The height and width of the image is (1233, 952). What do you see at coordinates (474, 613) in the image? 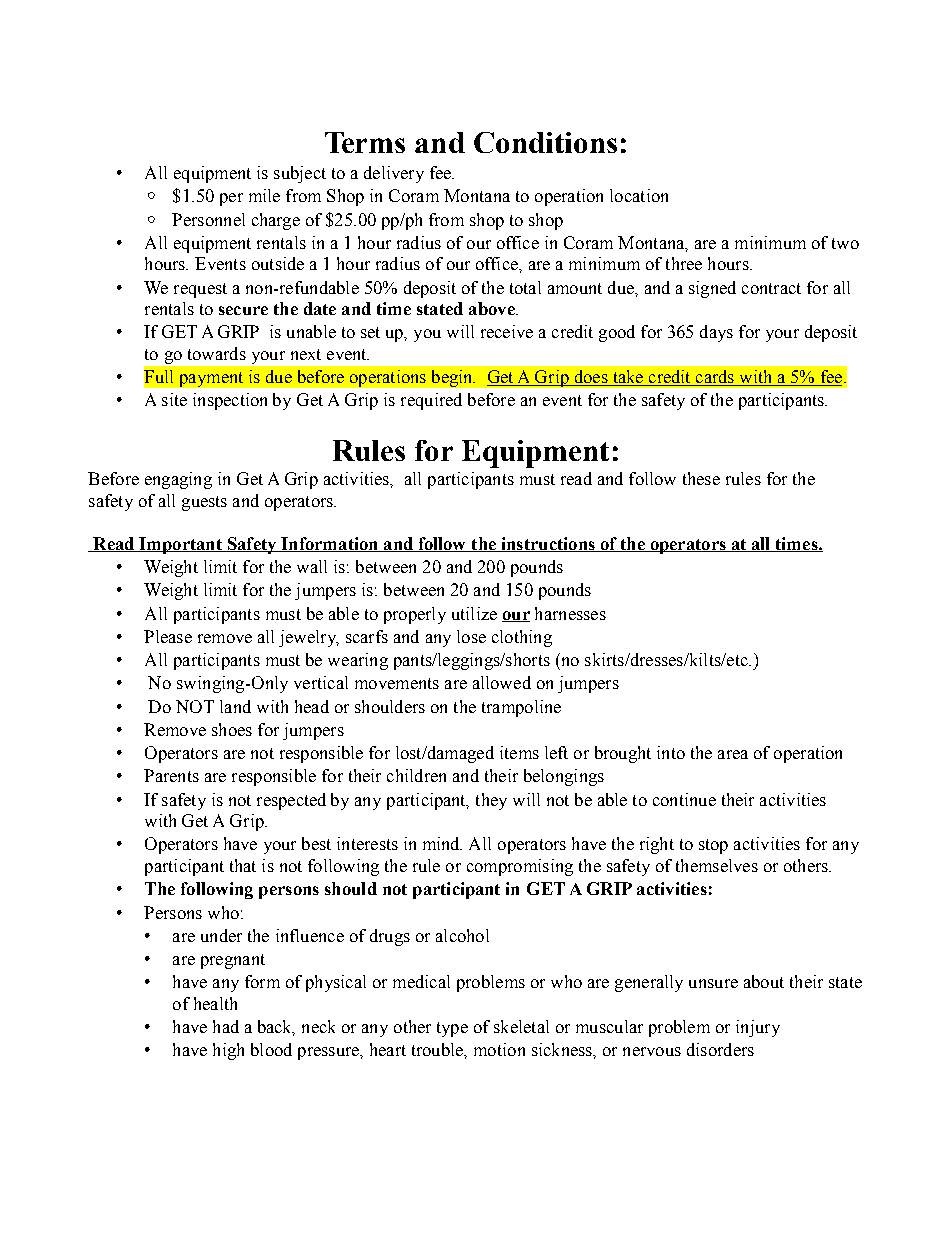
I see `utilize` at bounding box center [474, 613].
